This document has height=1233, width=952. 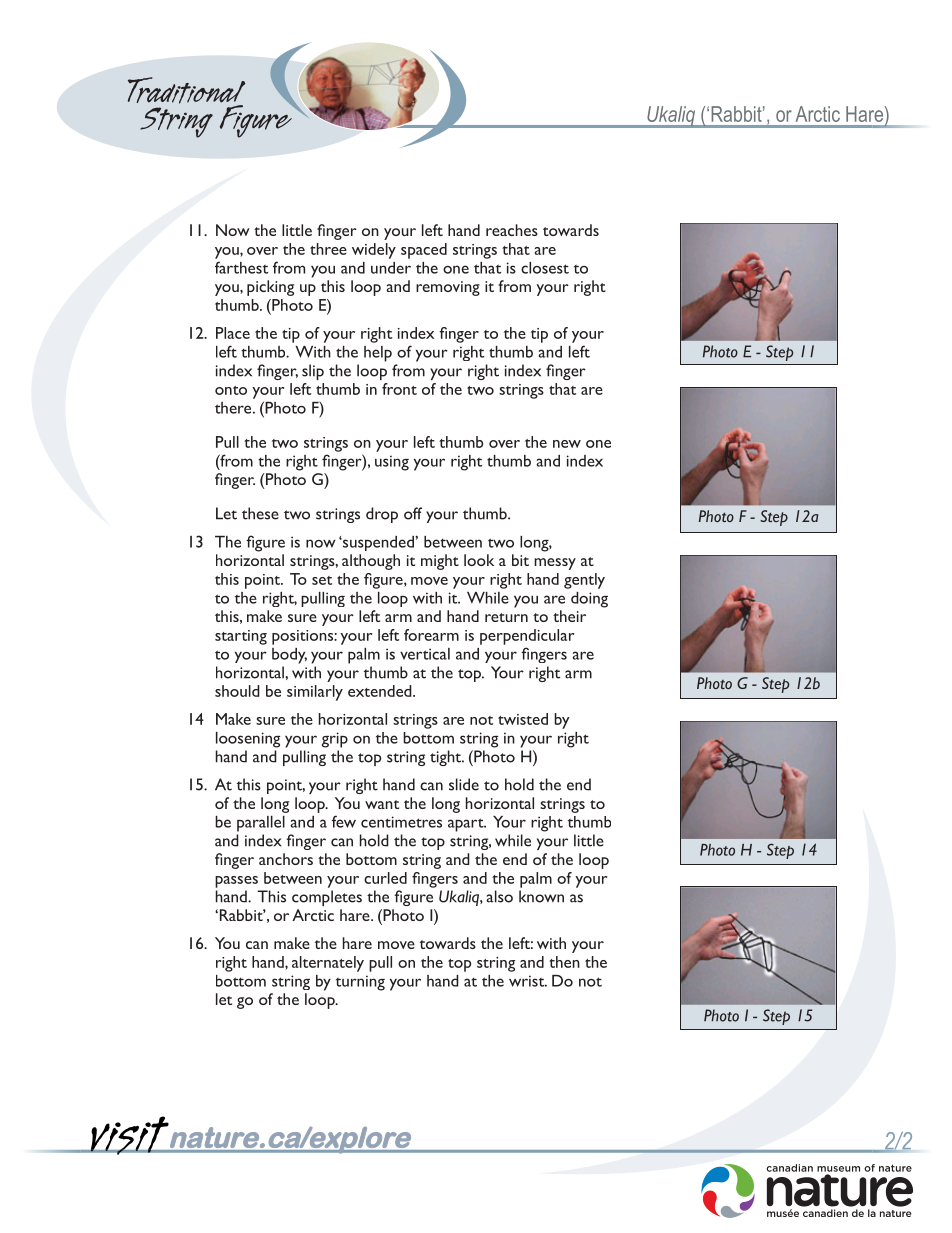 I want to click on Traditional, so click(x=186, y=91).
